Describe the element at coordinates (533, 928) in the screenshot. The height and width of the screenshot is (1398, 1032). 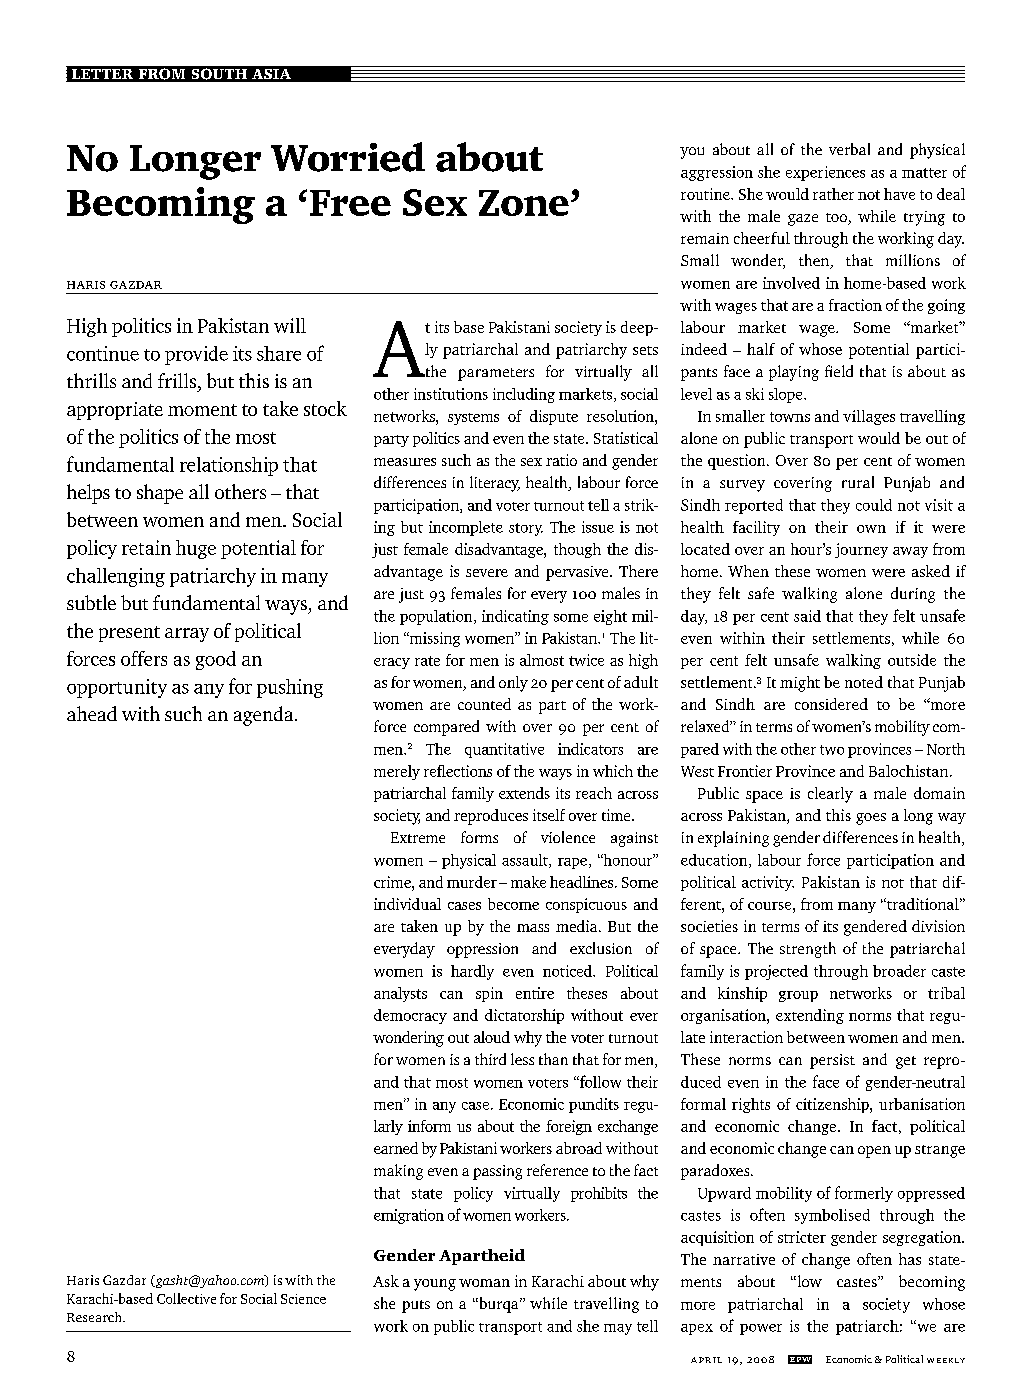
I see `mass` at that location.
